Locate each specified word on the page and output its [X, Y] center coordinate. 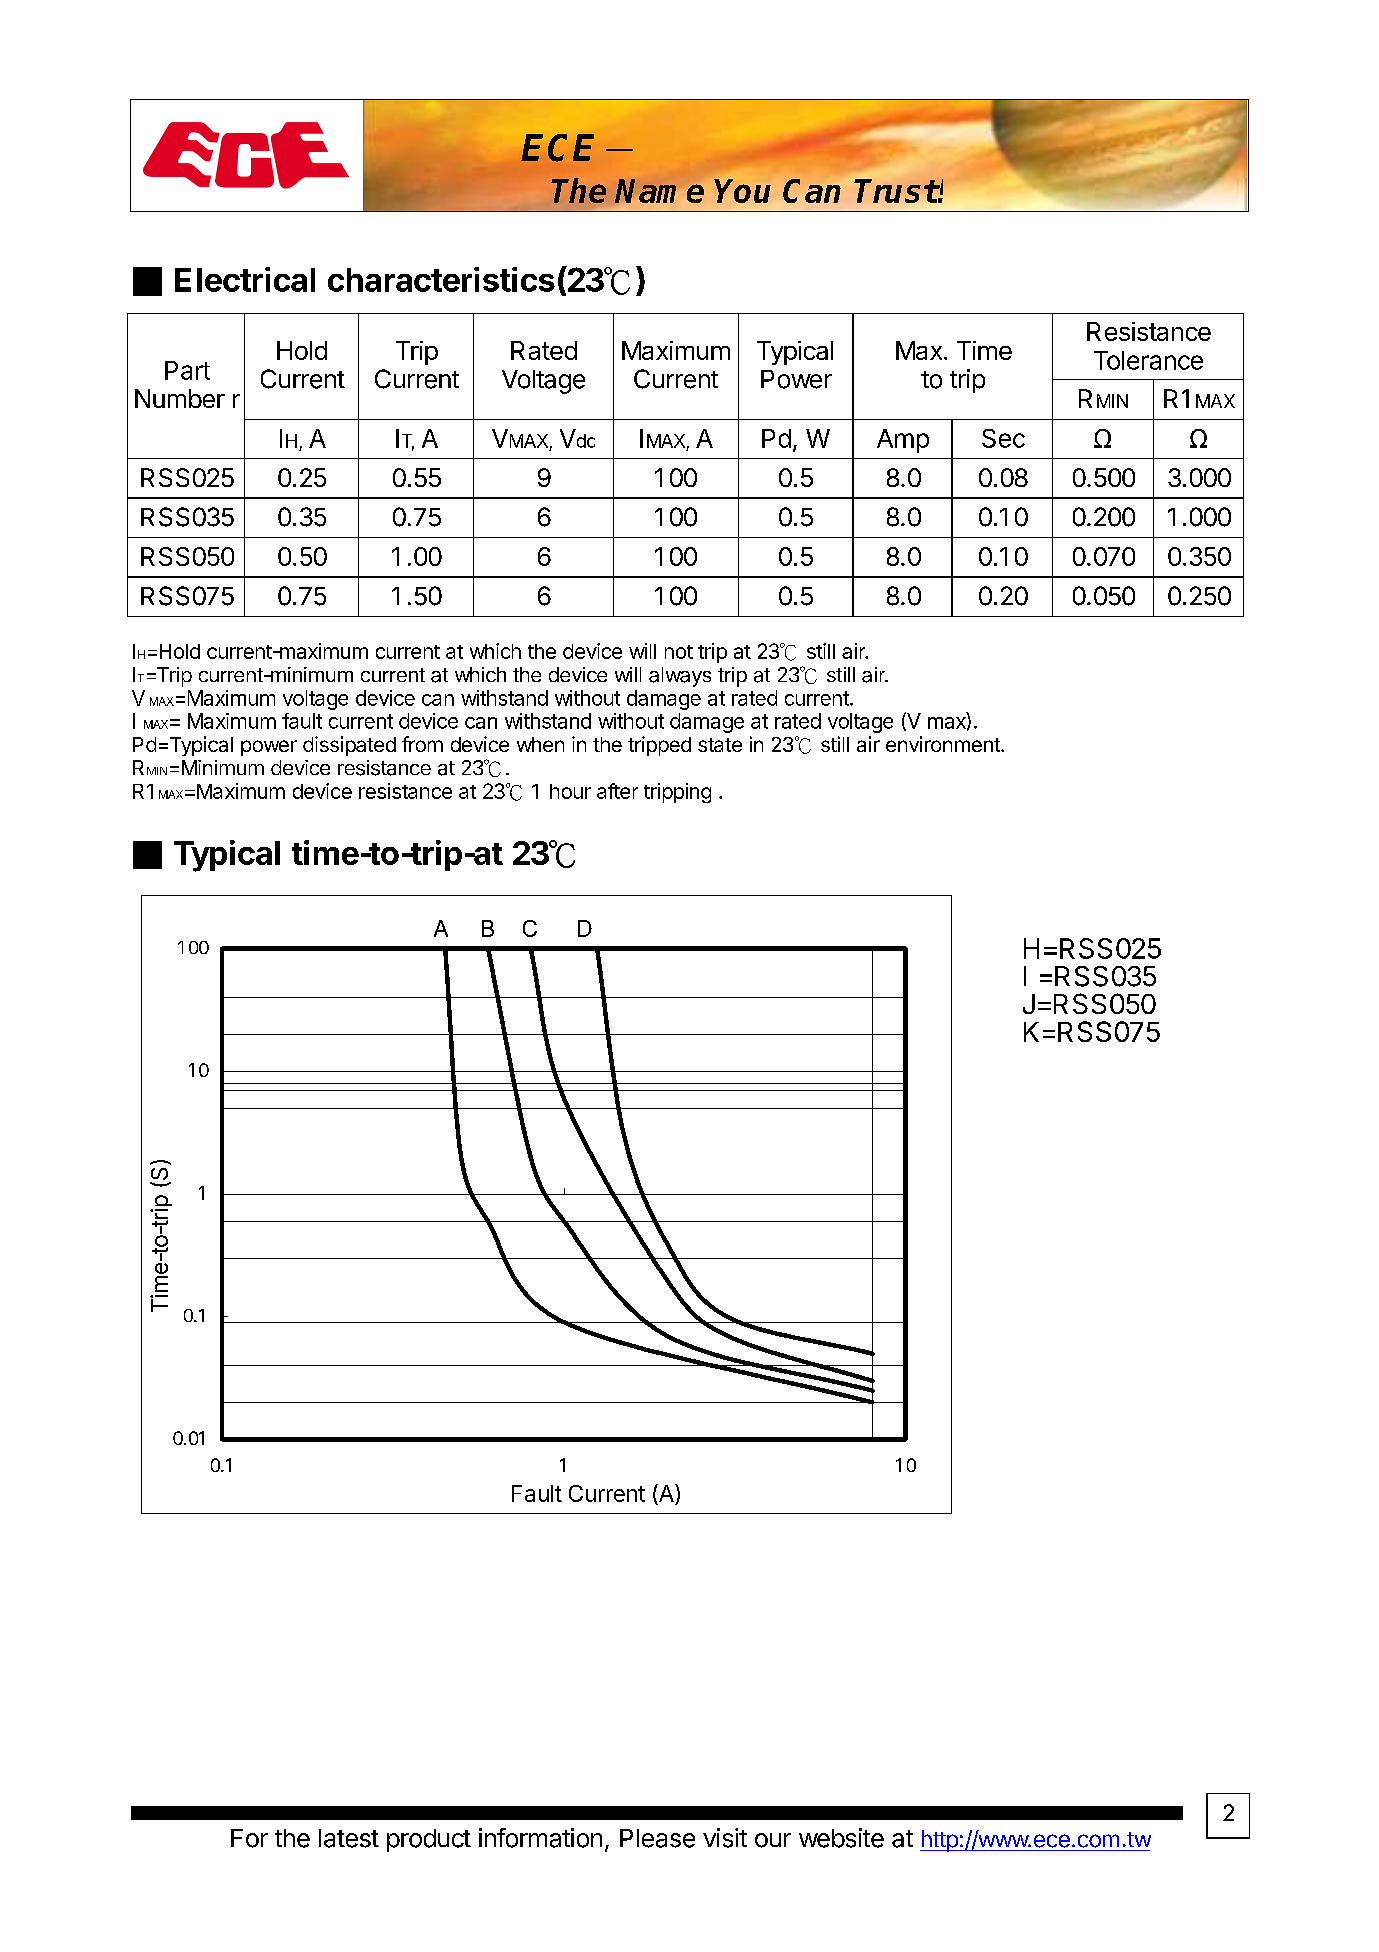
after [617, 791]
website [841, 1838]
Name [659, 191]
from [422, 744]
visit [725, 1838]
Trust [896, 191]
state [720, 745]
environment [944, 744]
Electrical [245, 279]
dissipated [349, 746]
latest [349, 1838]
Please [657, 1838]
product [429, 1840]
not [679, 652]
